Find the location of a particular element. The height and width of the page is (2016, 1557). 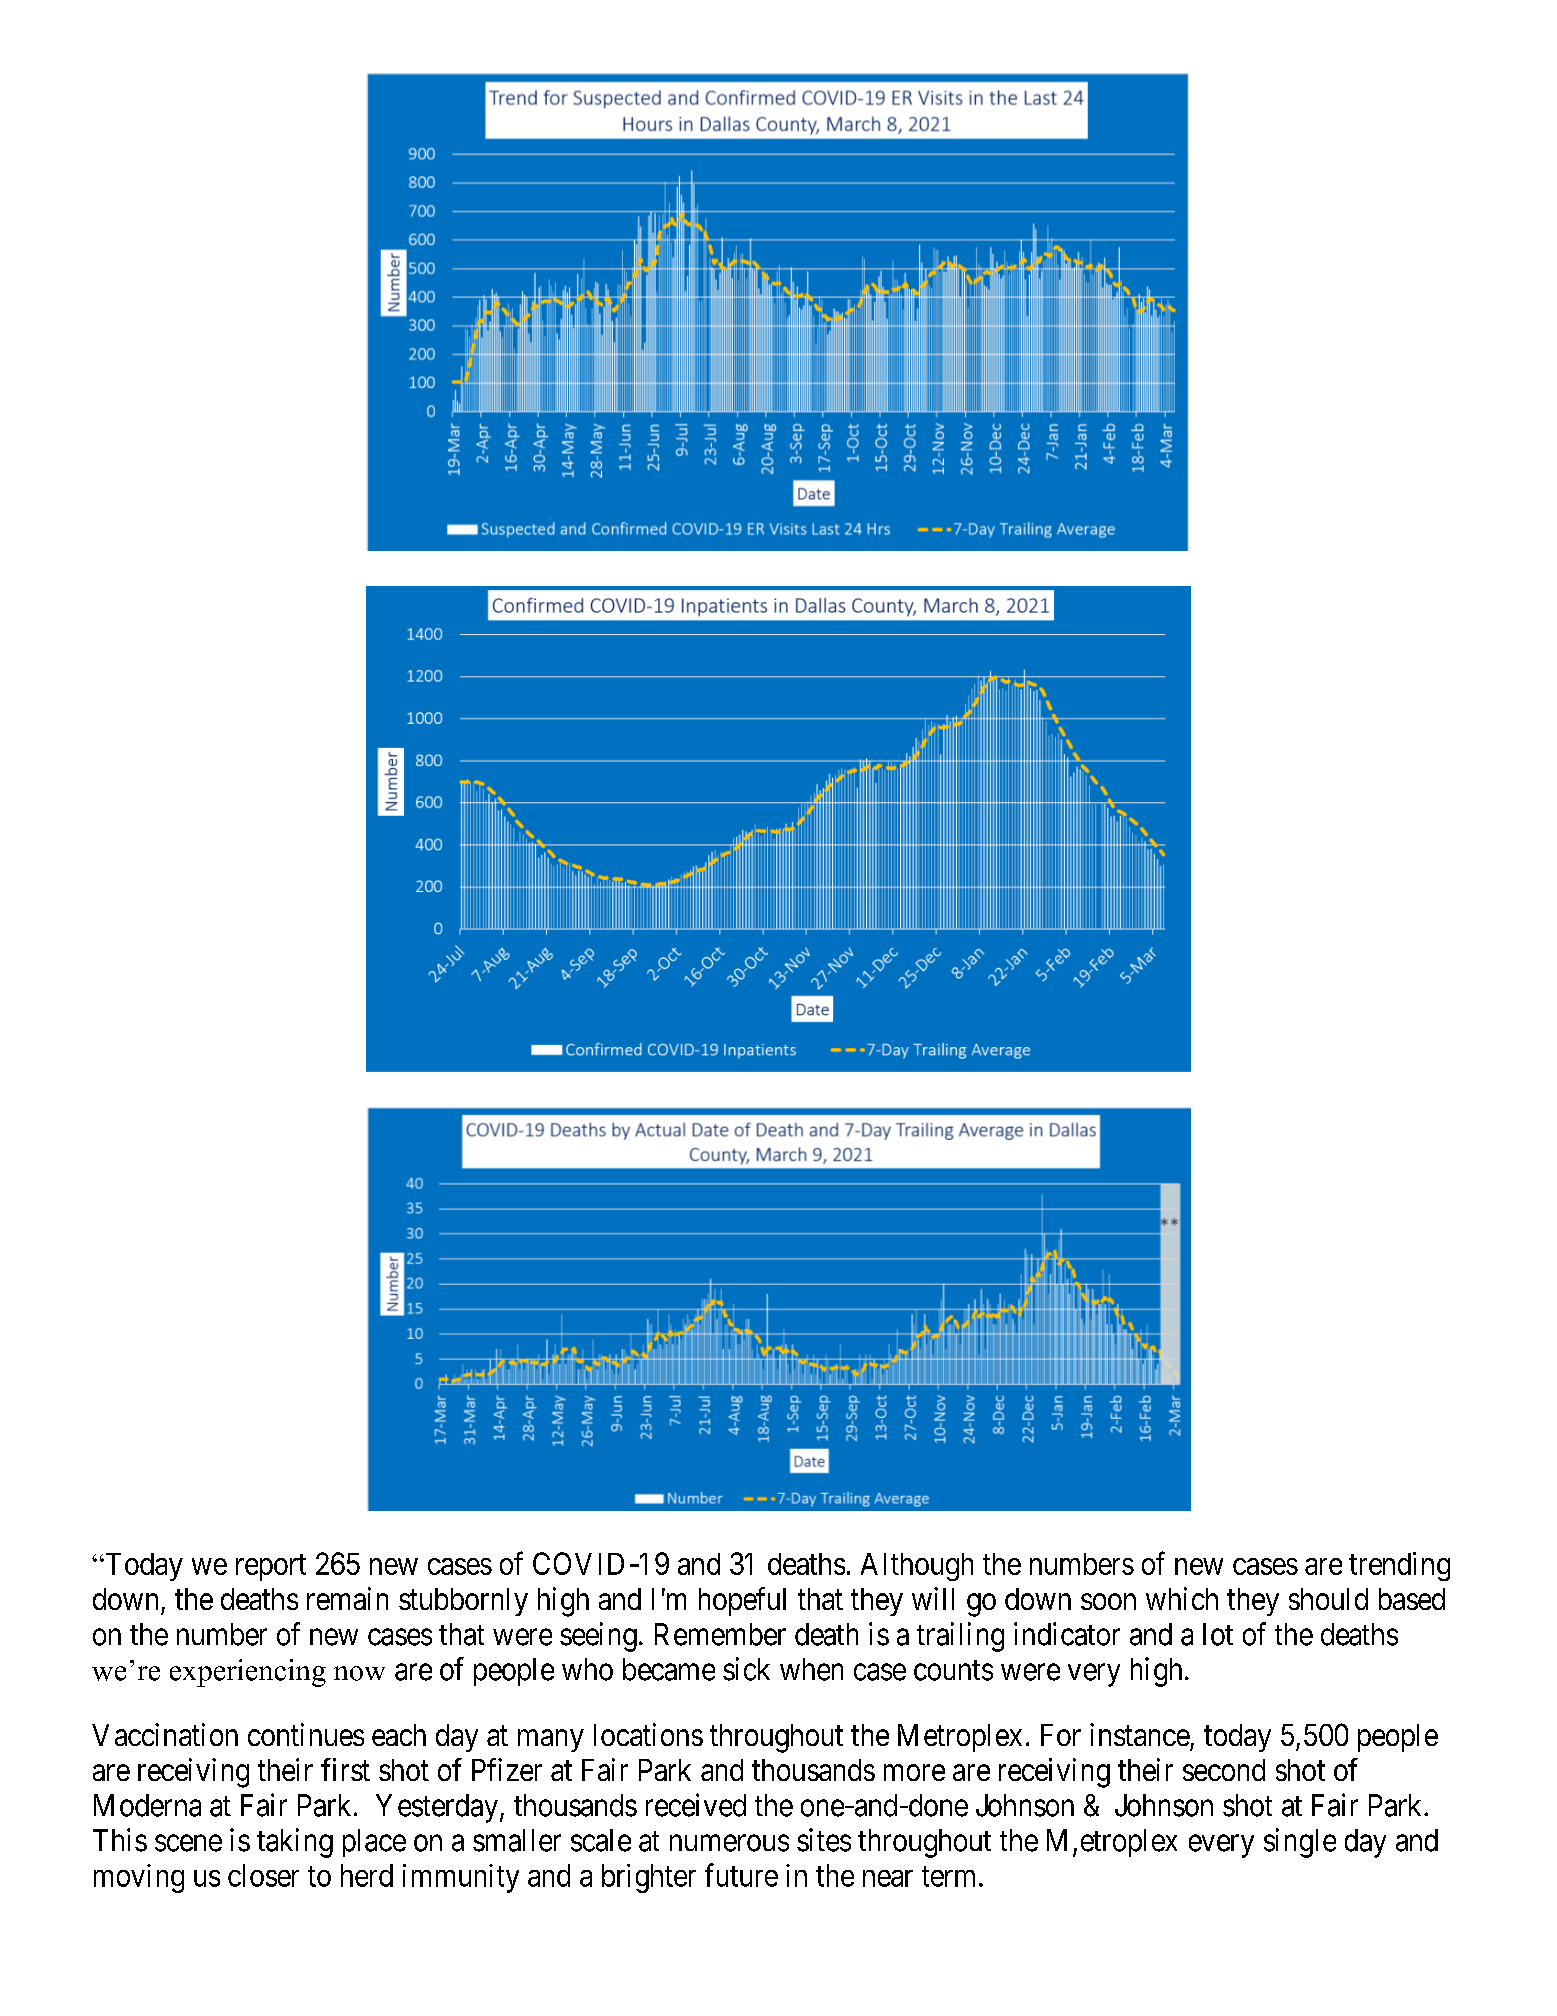

second is located at coordinates (1224, 1770).
